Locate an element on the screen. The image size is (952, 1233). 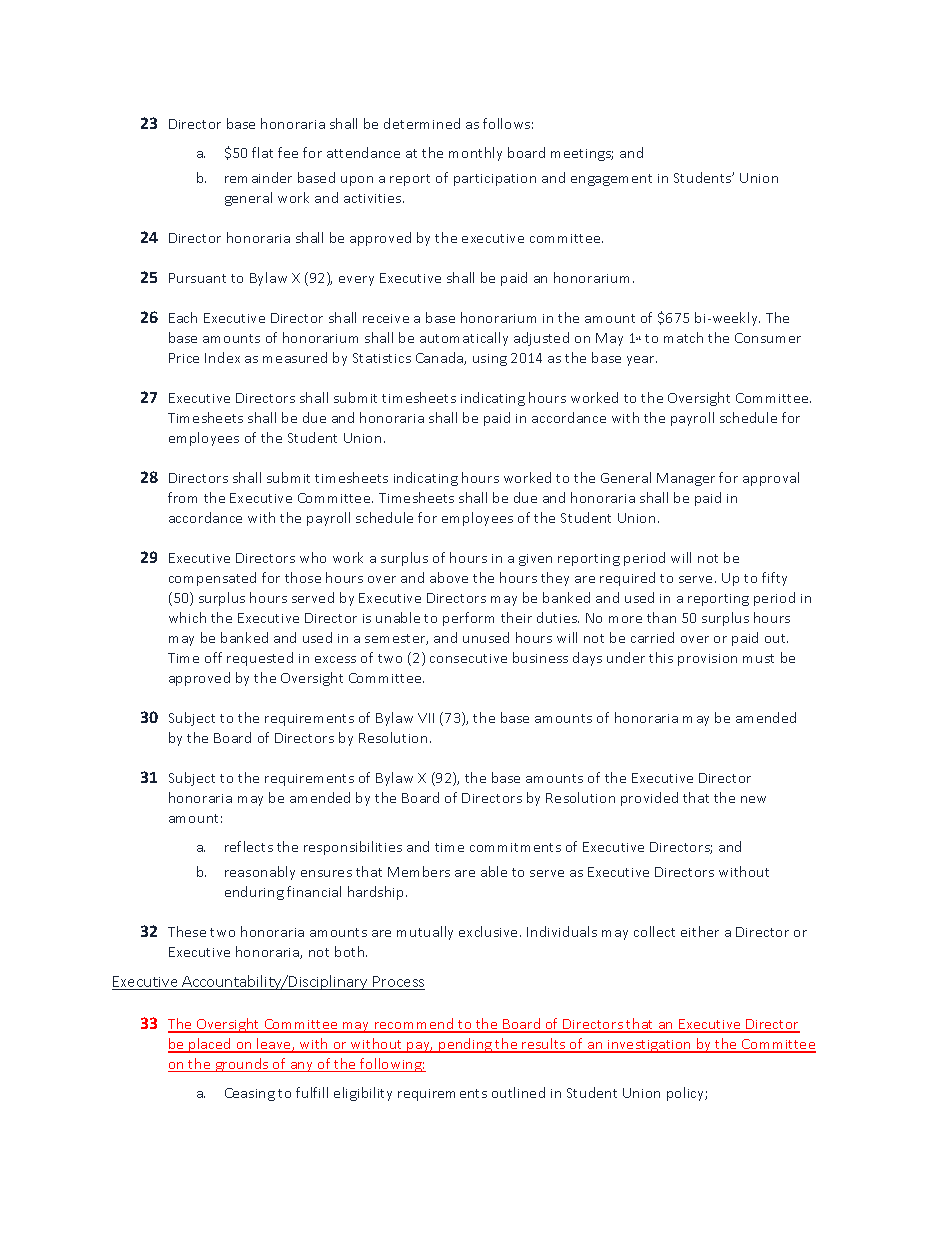
pending is located at coordinates (465, 1045).
